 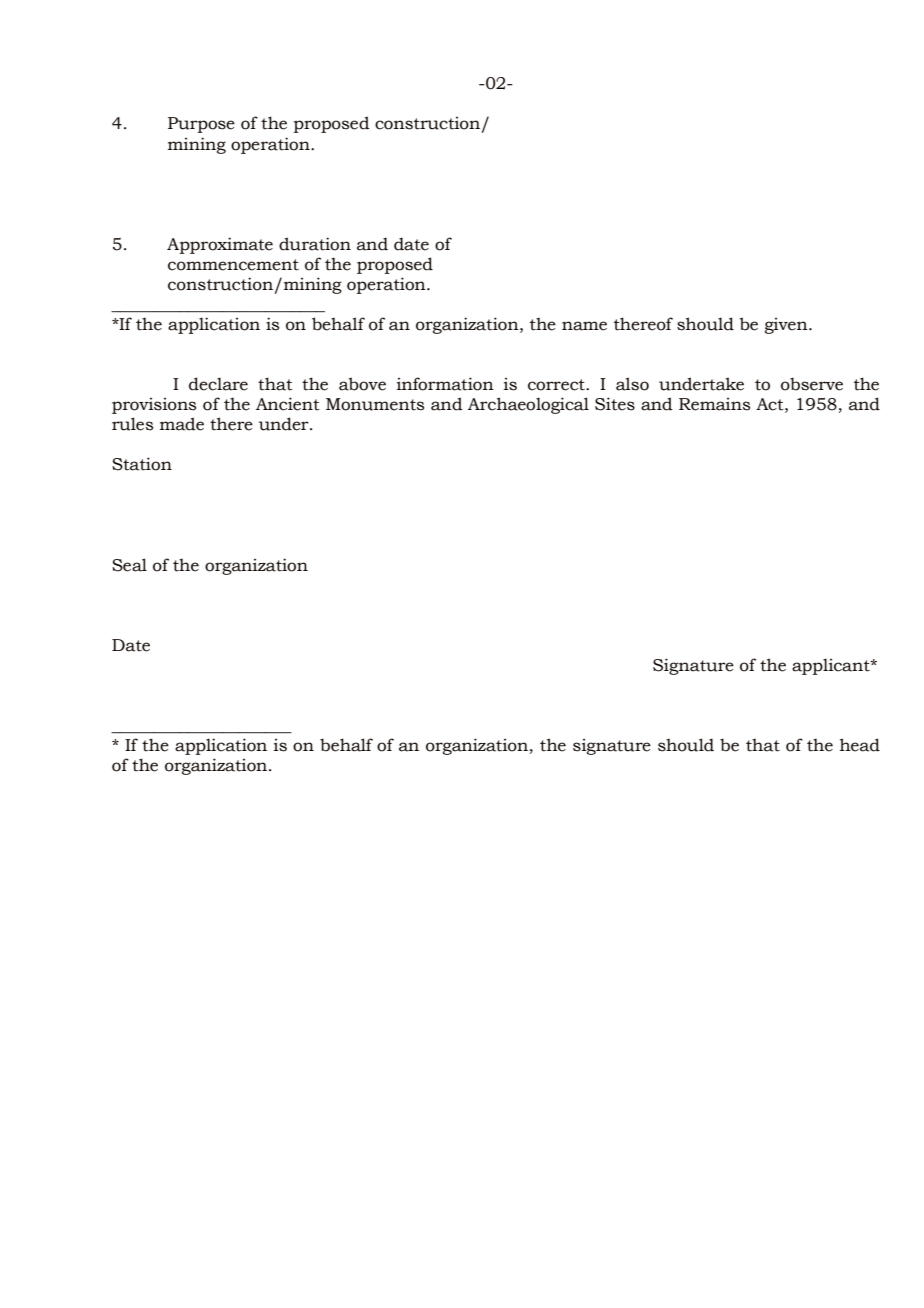 What do you see at coordinates (201, 125) in the page?
I see `Purpose` at bounding box center [201, 125].
